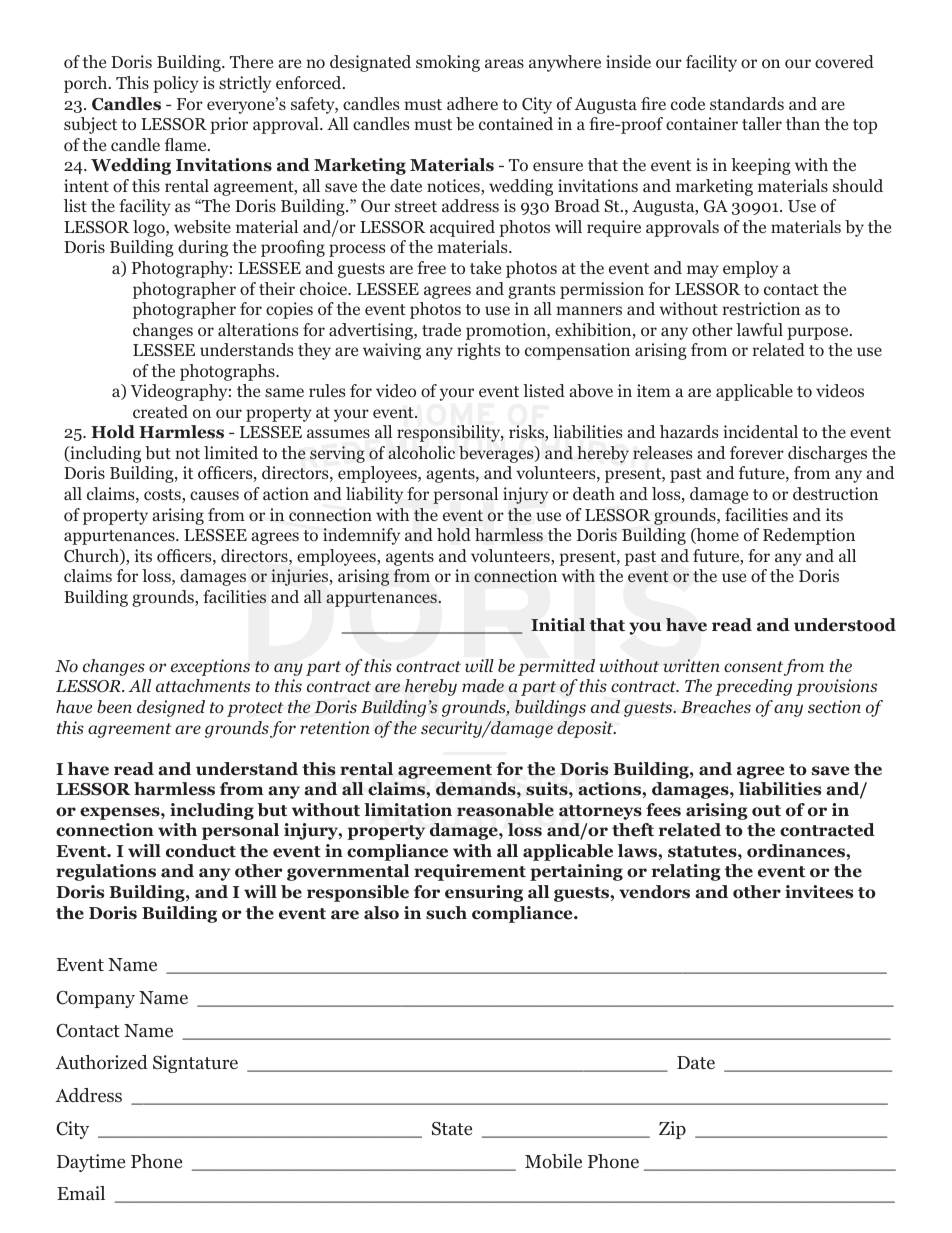 This page has height=1233, width=952. What do you see at coordinates (201, 851) in the page?
I see `conduct` at bounding box center [201, 851].
